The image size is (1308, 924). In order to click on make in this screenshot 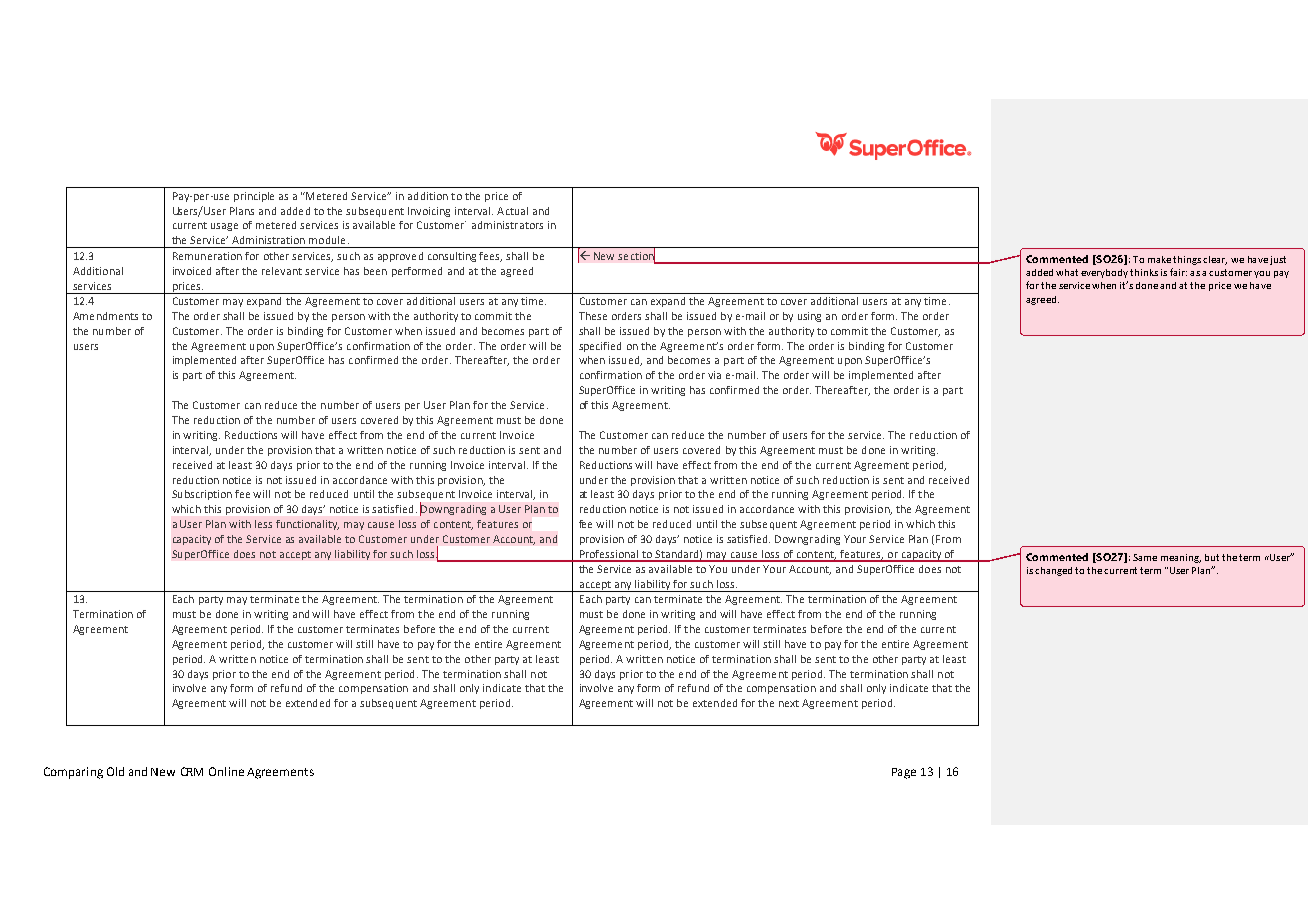, I will do `click(1159, 259)`.
